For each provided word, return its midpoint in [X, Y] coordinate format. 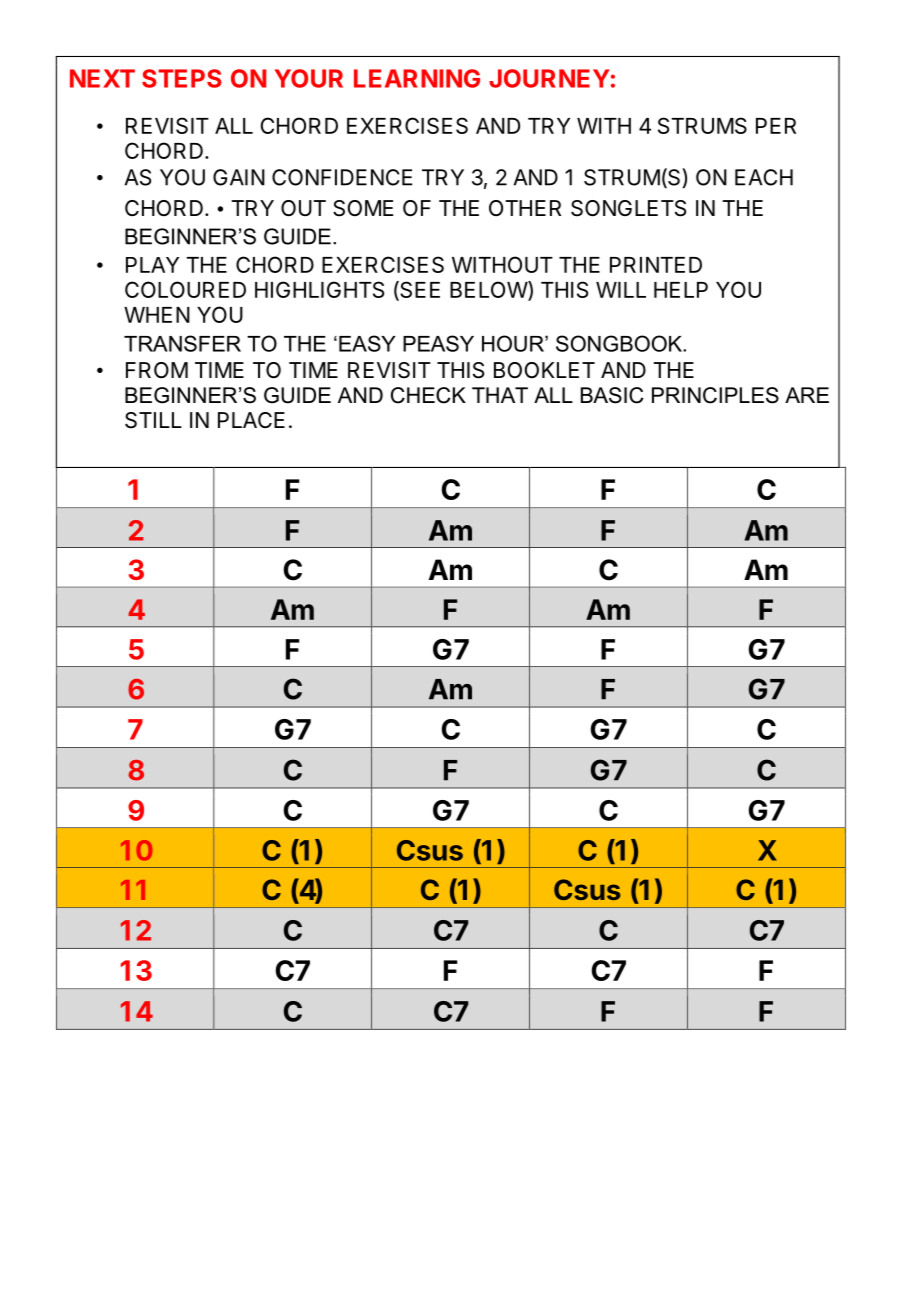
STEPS [182, 78]
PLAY [152, 265]
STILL [153, 420]
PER [776, 126]
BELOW [489, 291]
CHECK [428, 395]
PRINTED [656, 265]
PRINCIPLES [715, 395]
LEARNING [417, 78]
